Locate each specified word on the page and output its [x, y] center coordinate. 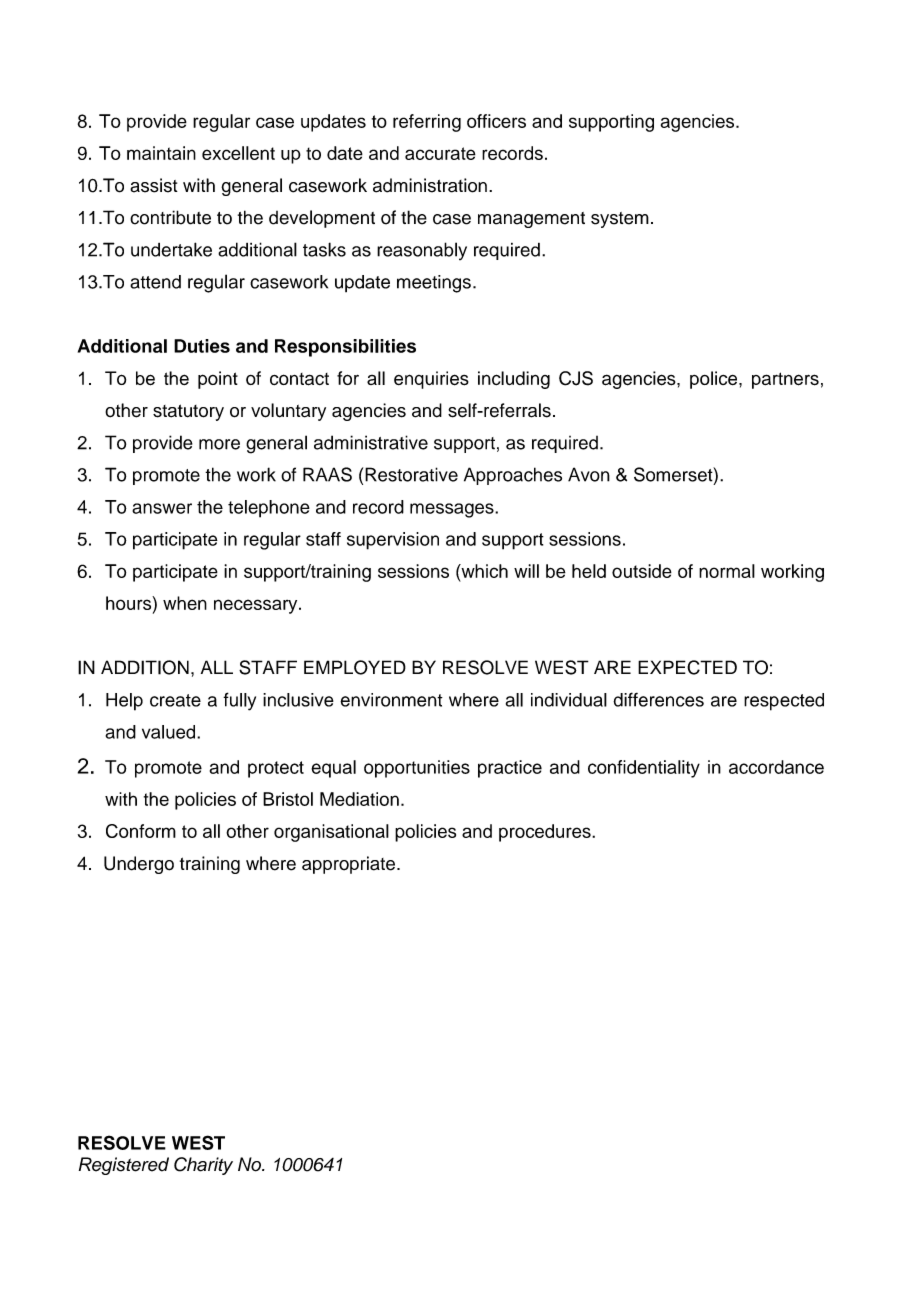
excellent [238, 153]
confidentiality [644, 769]
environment [391, 700]
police [715, 380]
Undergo [139, 865]
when [185, 603]
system [620, 220]
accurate [440, 153]
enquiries [431, 380]
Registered [124, 1166]
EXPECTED [687, 667]
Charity [203, 1166]
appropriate [348, 865]
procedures [546, 833]
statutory [188, 412]
